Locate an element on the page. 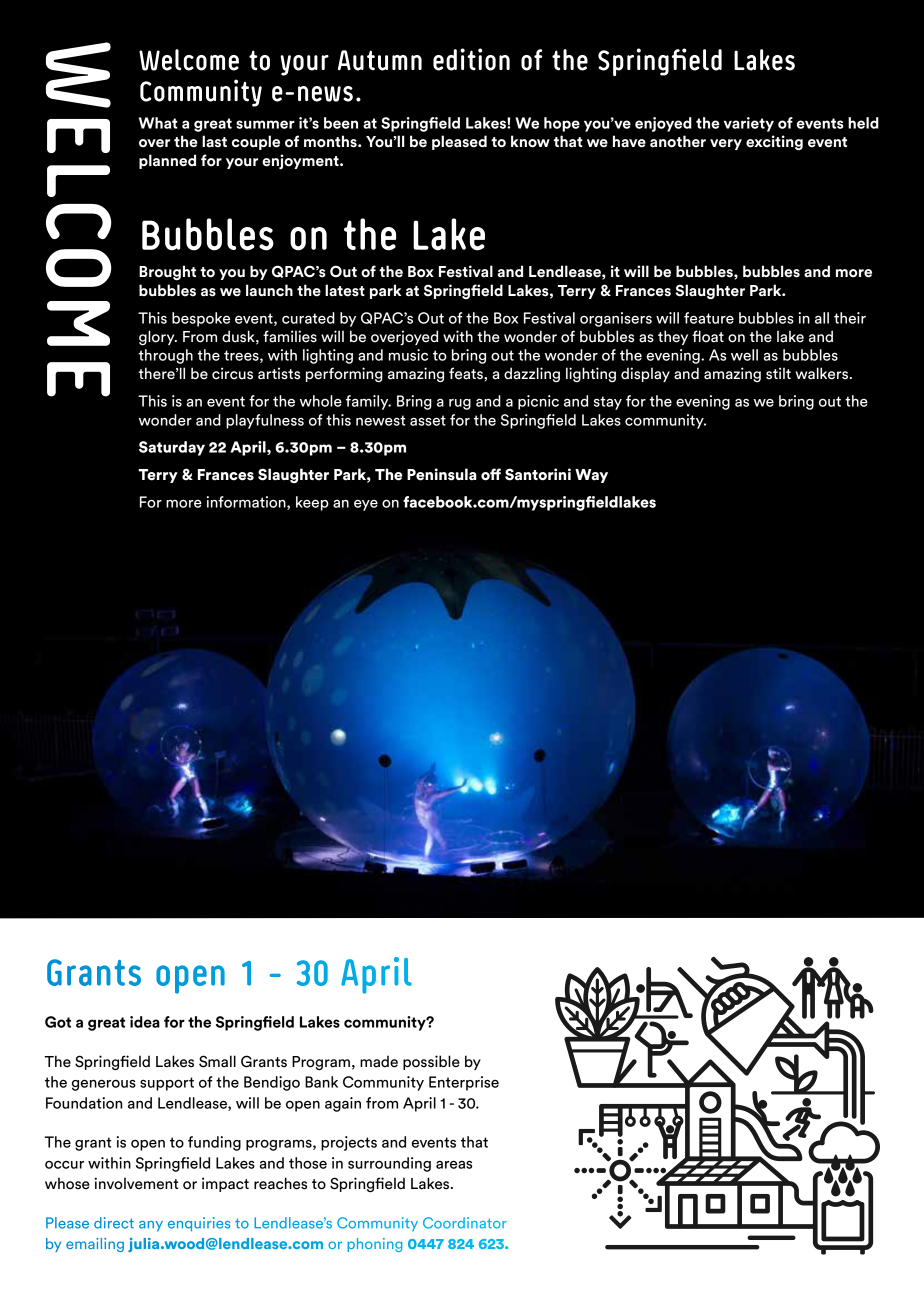  Way is located at coordinates (591, 476).
